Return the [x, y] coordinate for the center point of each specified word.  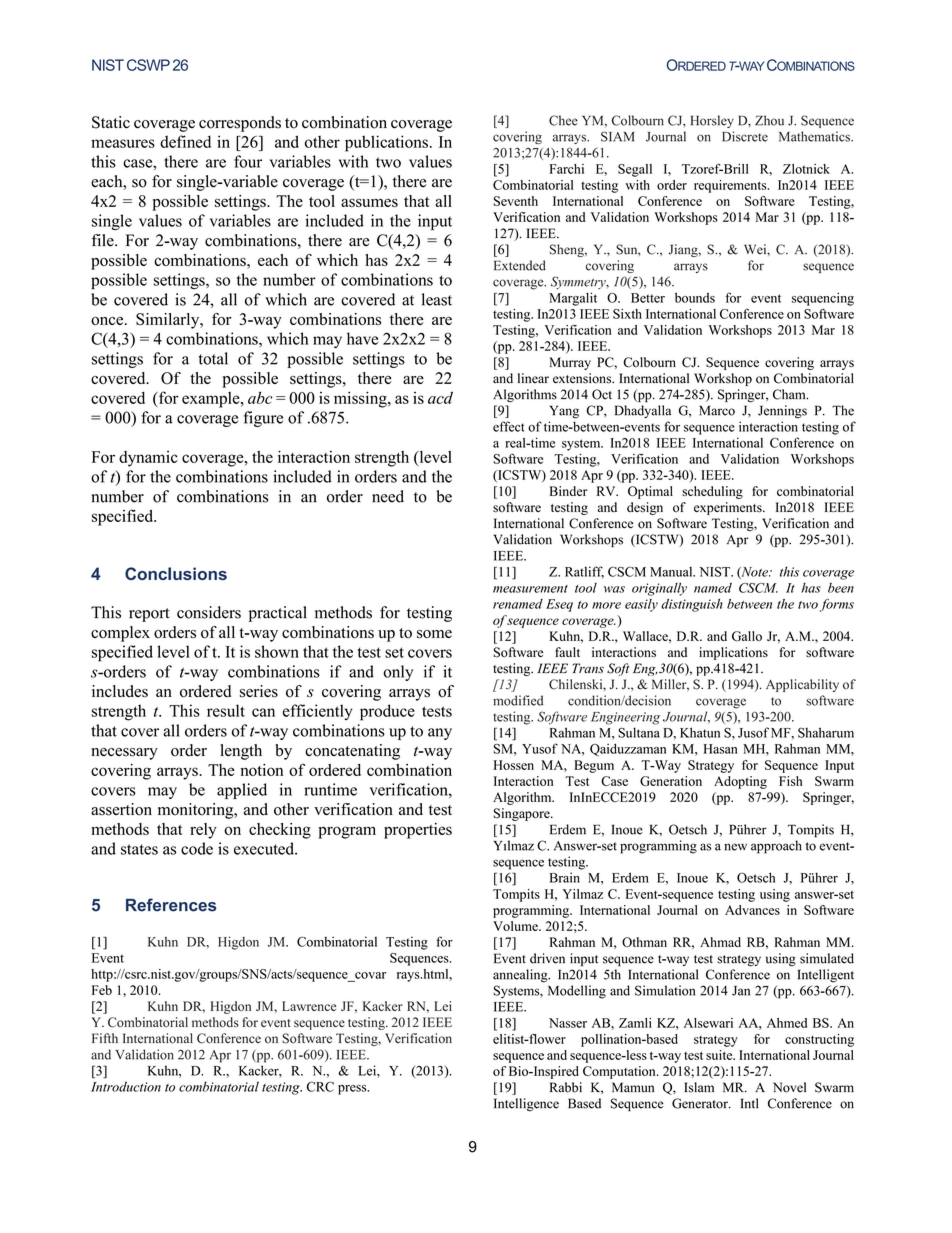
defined [185, 141]
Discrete [745, 136]
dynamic [148, 459]
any [440, 734]
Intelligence [526, 1105]
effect [509, 426]
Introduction [126, 1086]
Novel [789, 1087]
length [241, 752]
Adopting [740, 782]
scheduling [712, 492]
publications [386, 143]
